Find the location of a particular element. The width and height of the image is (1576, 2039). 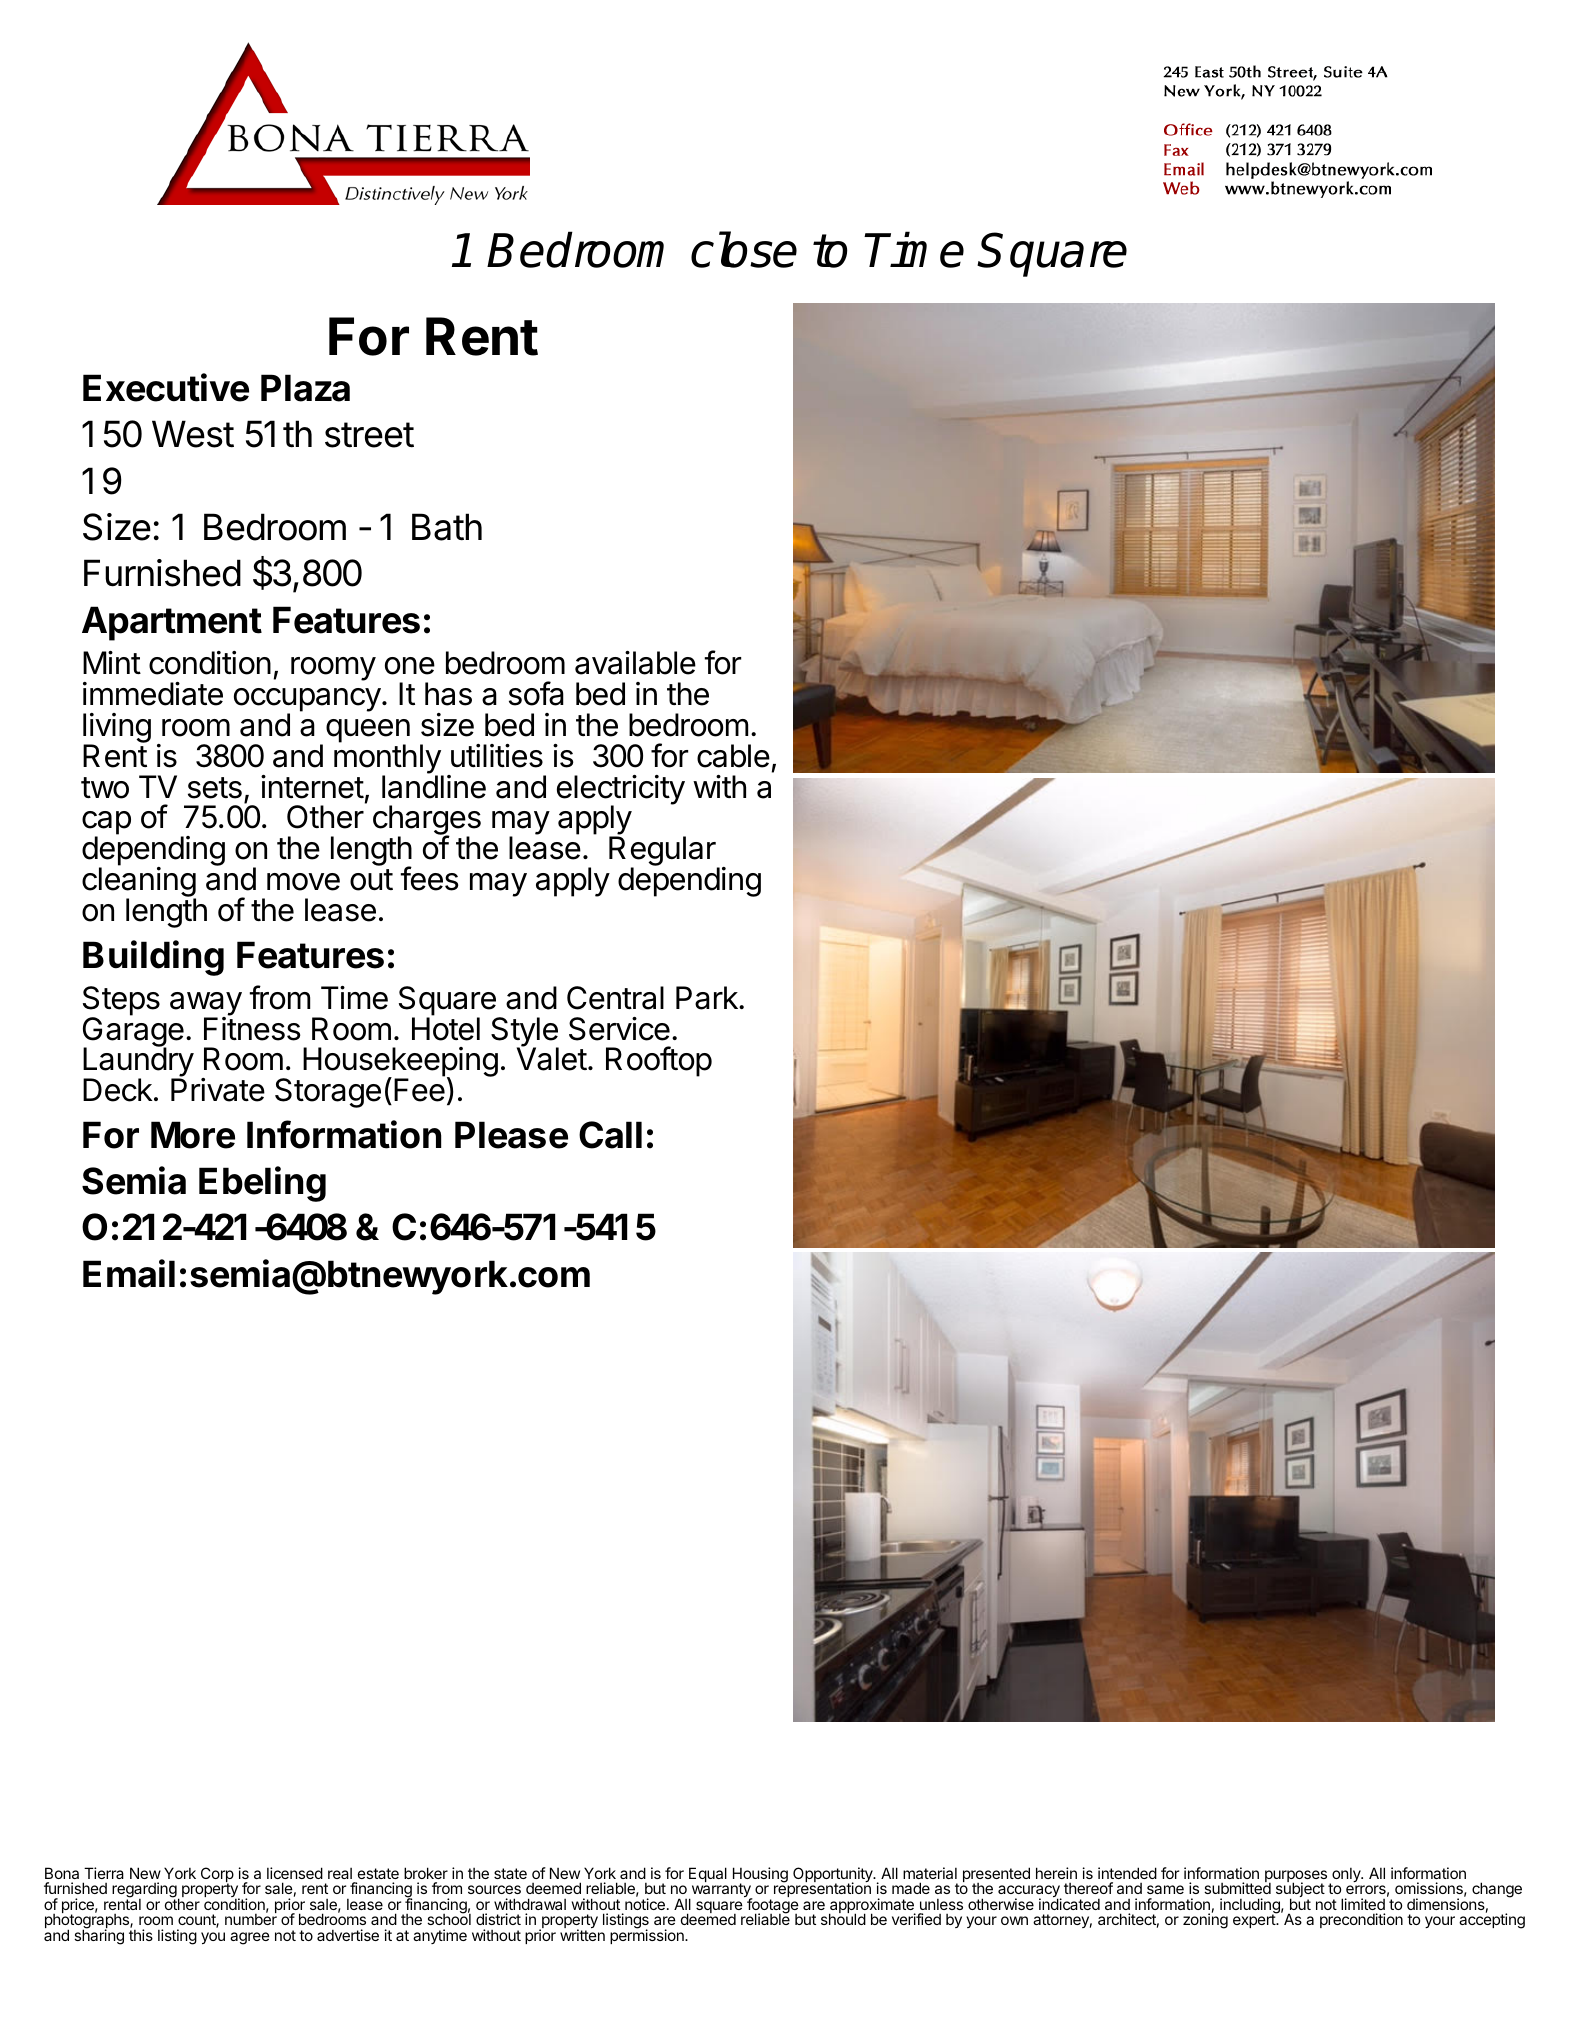

Building is located at coordinates (153, 958).
